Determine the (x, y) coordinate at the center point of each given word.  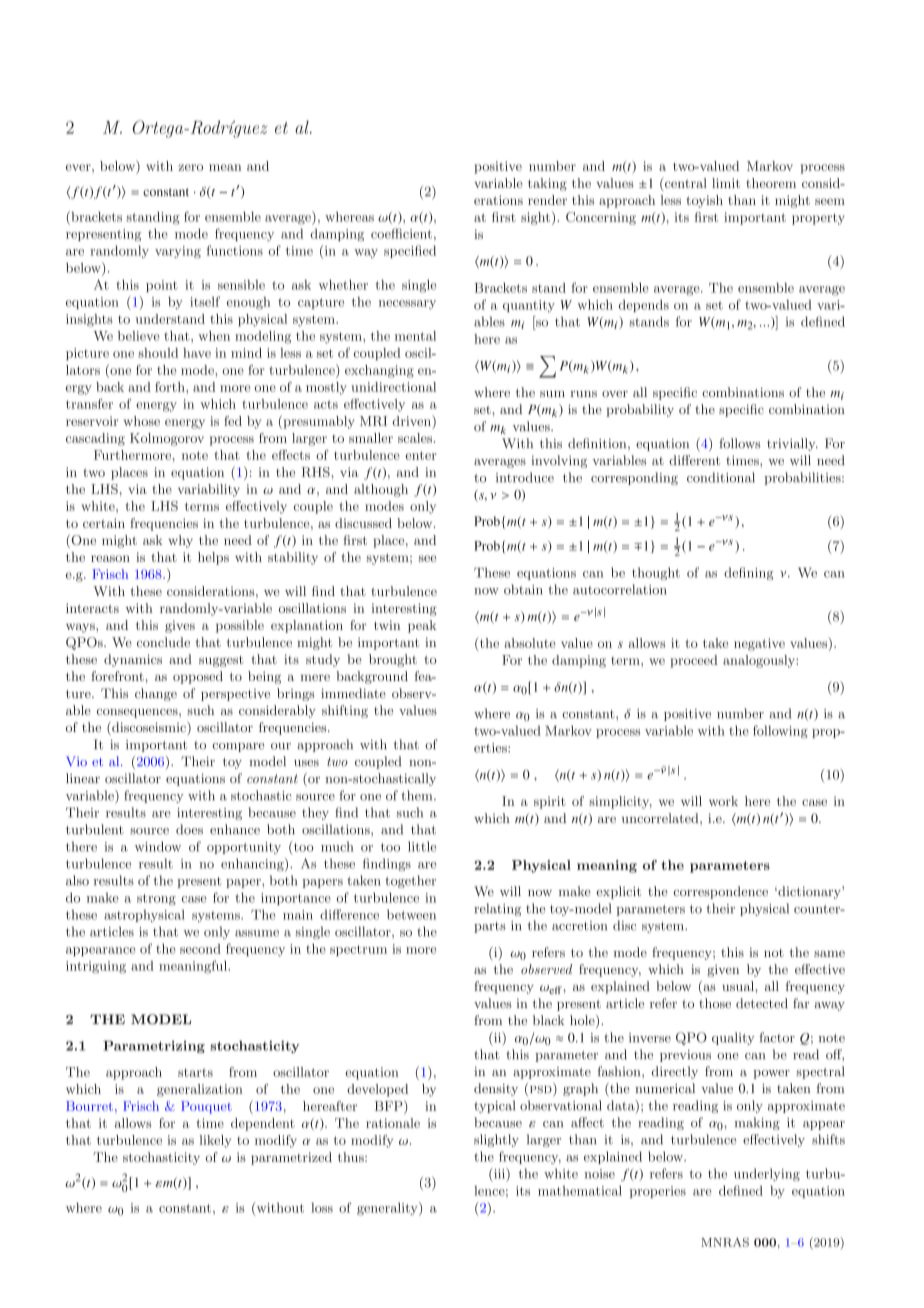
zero (190, 167)
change (156, 694)
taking (547, 184)
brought (393, 660)
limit (726, 183)
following (780, 732)
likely (215, 1141)
